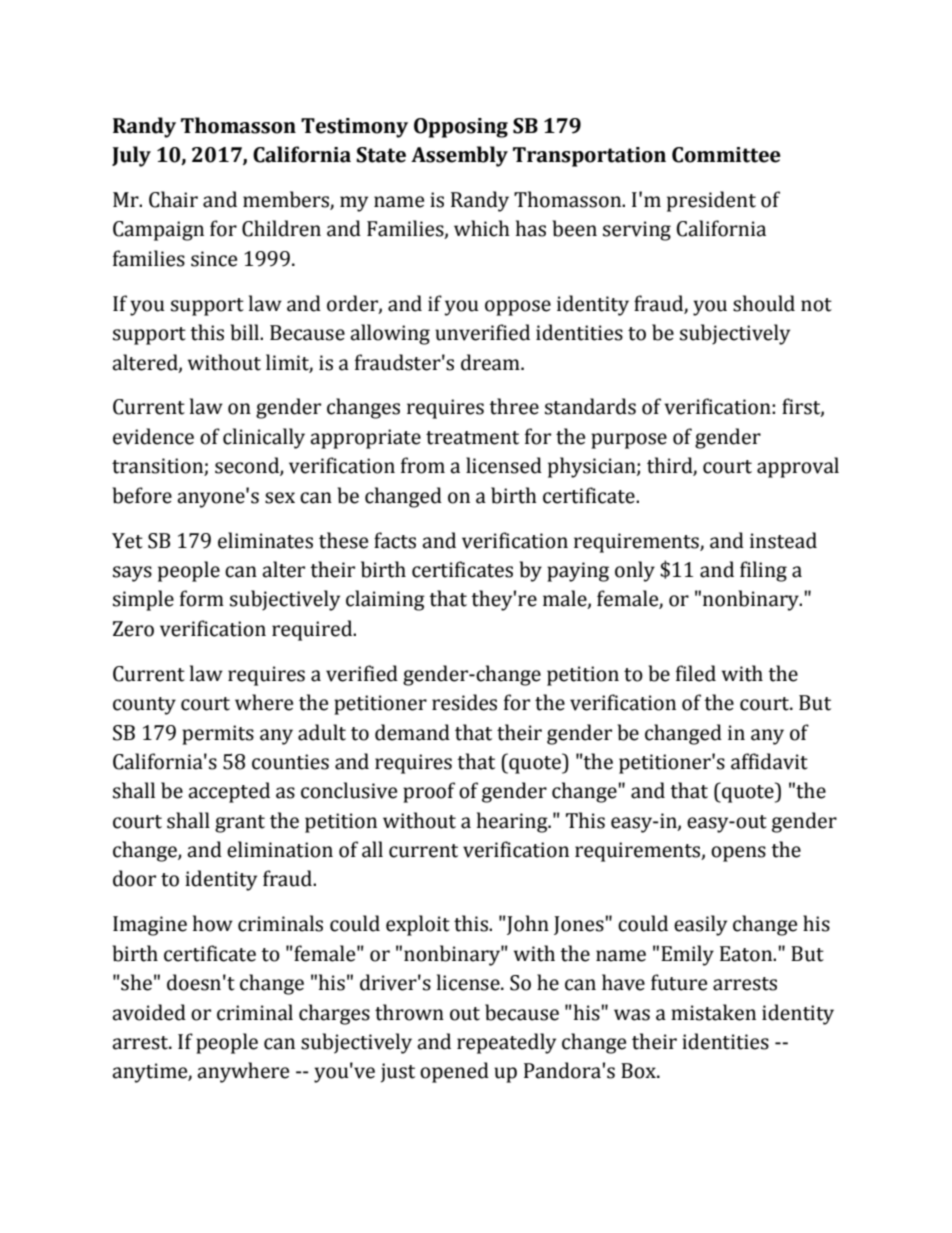 Image resolution: width=952 pixels, height=1233 pixels. What do you see at coordinates (240, 824) in the page?
I see `grant` at bounding box center [240, 824].
